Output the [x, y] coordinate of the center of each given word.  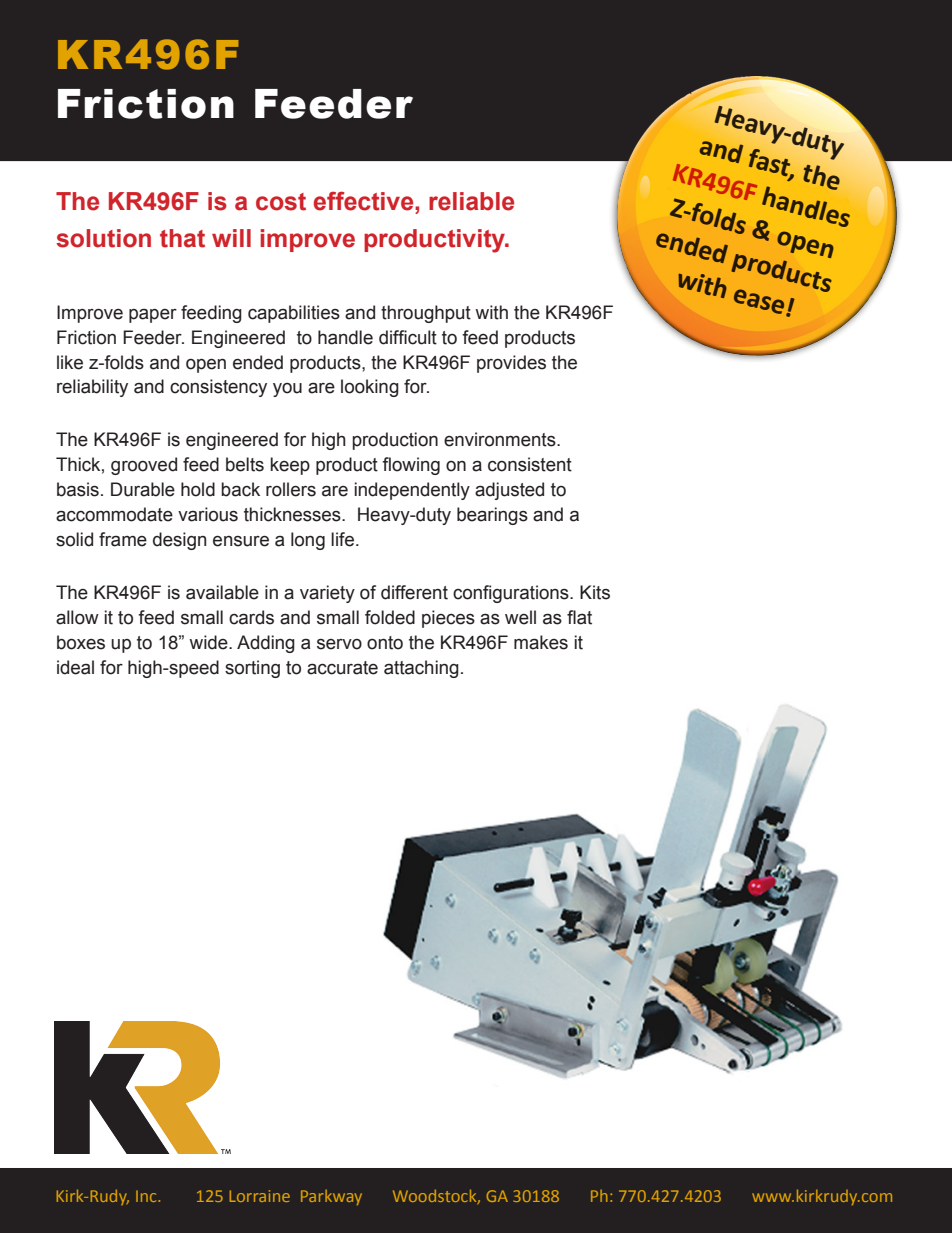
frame [123, 539]
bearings [492, 516]
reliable [471, 201]
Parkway [331, 1197]
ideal [75, 667]
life [344, 539]
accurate [342, 668]
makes [541, 642]
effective [365, 201]
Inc [147, 1196]
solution [103, 238]
